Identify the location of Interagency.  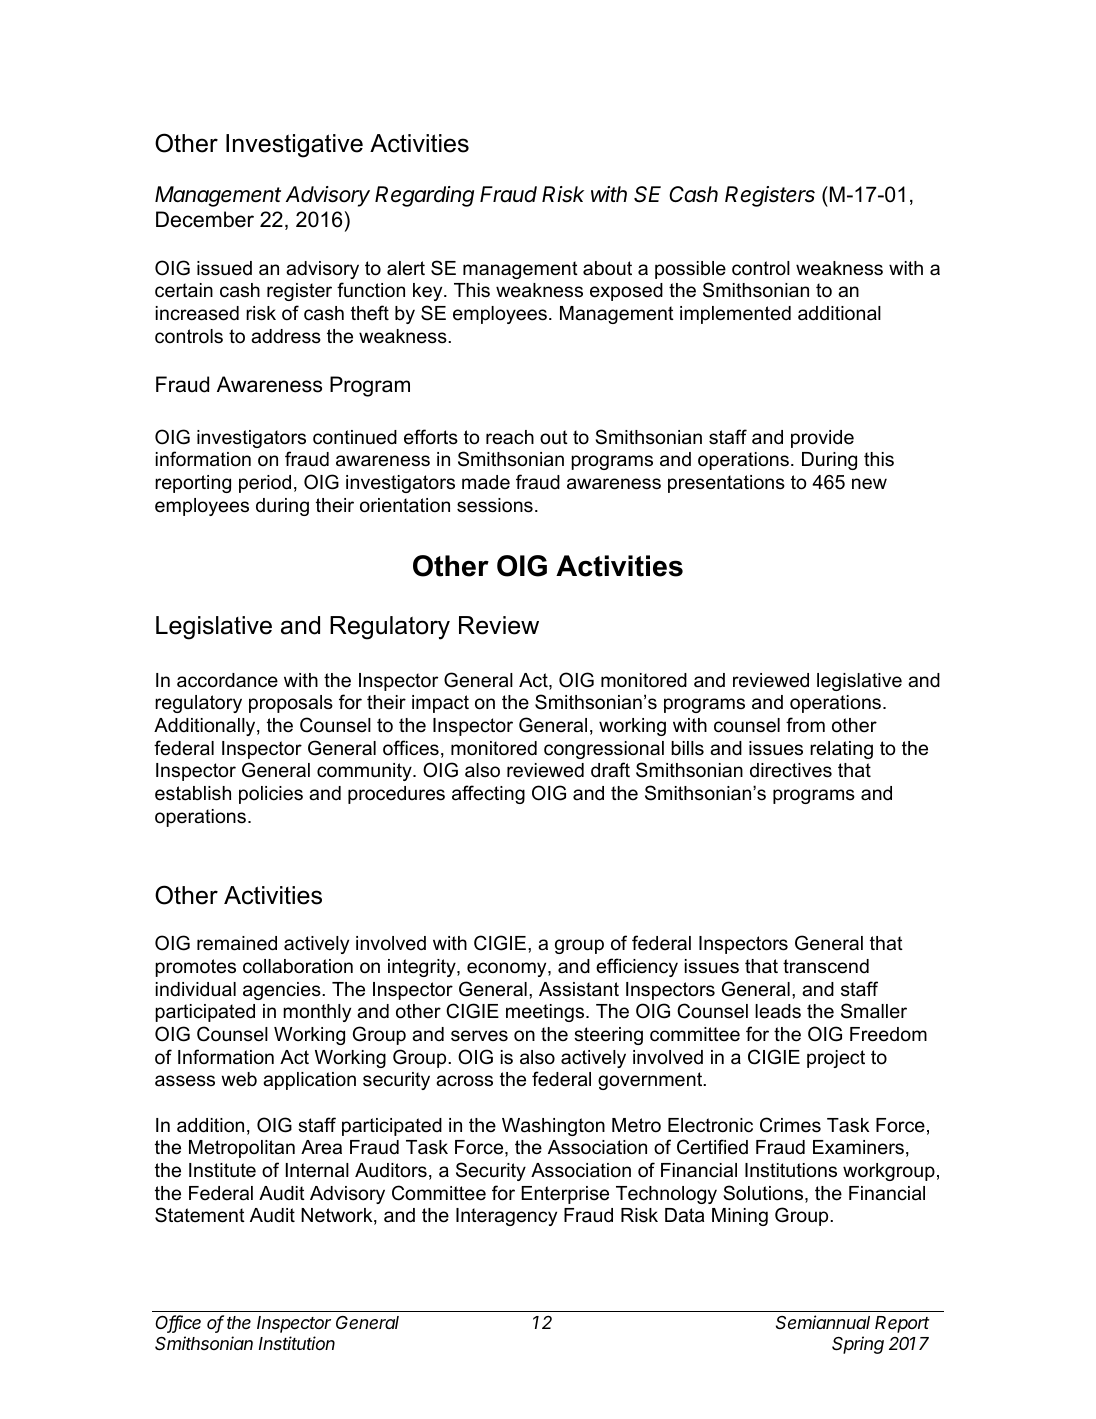
(506, 1217).
